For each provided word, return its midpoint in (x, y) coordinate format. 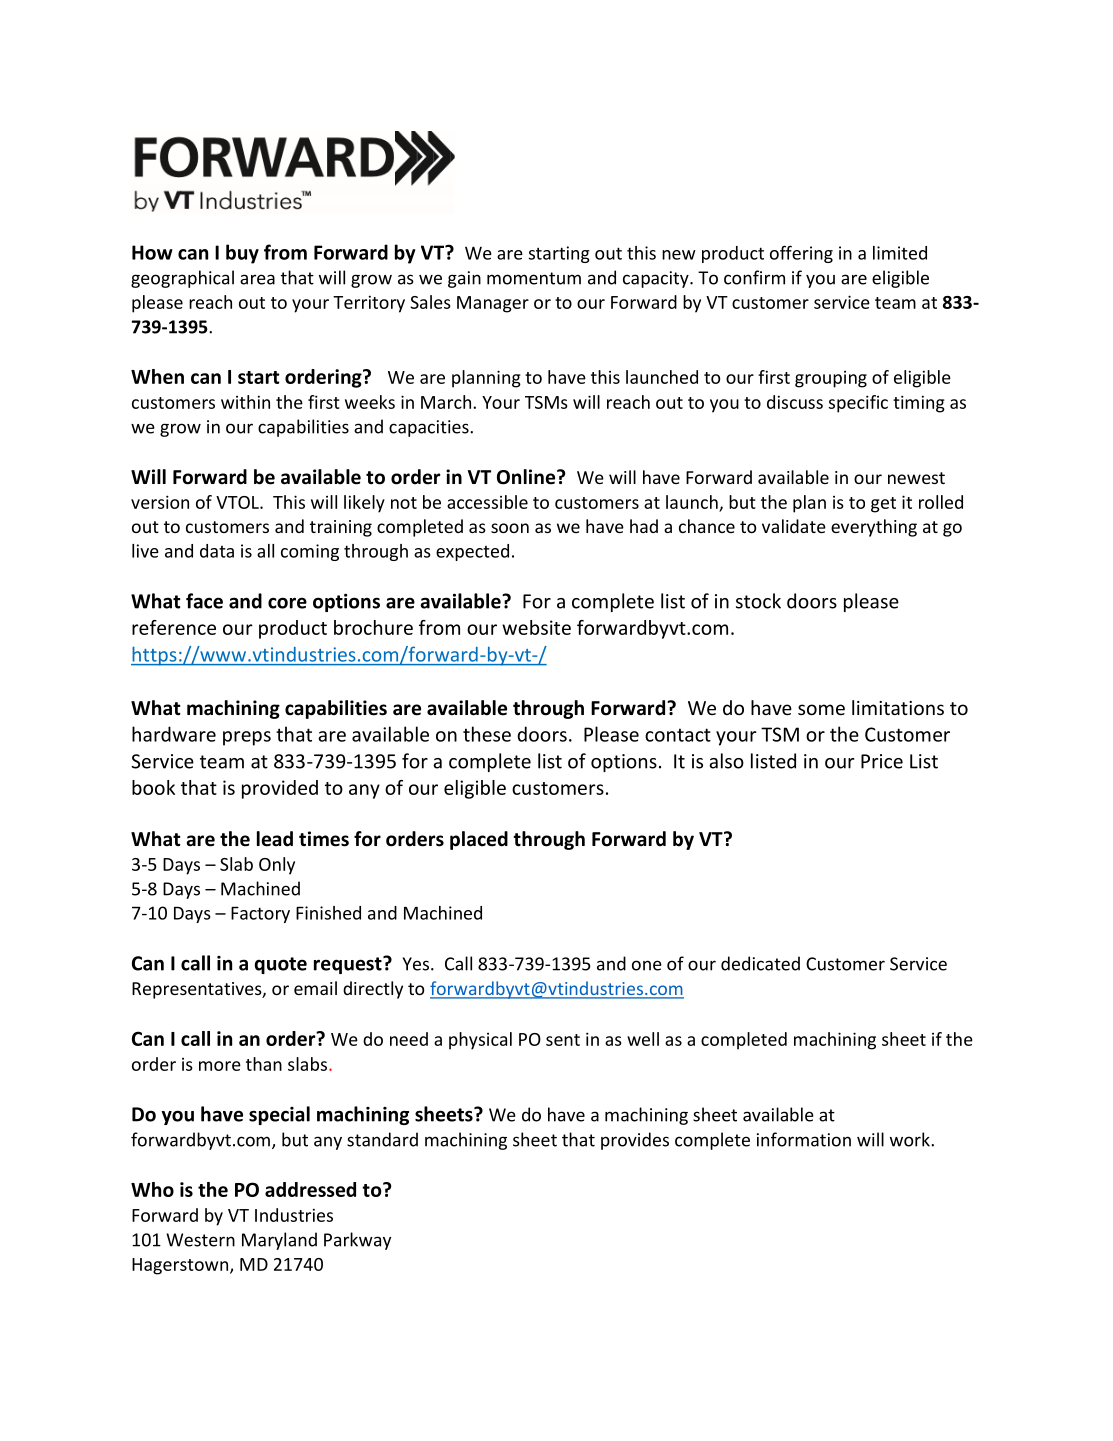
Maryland (279, 1241)
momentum (534, 278)
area (257, 279)
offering (801, 254)
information (804, 1139)
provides (635, 1141)
